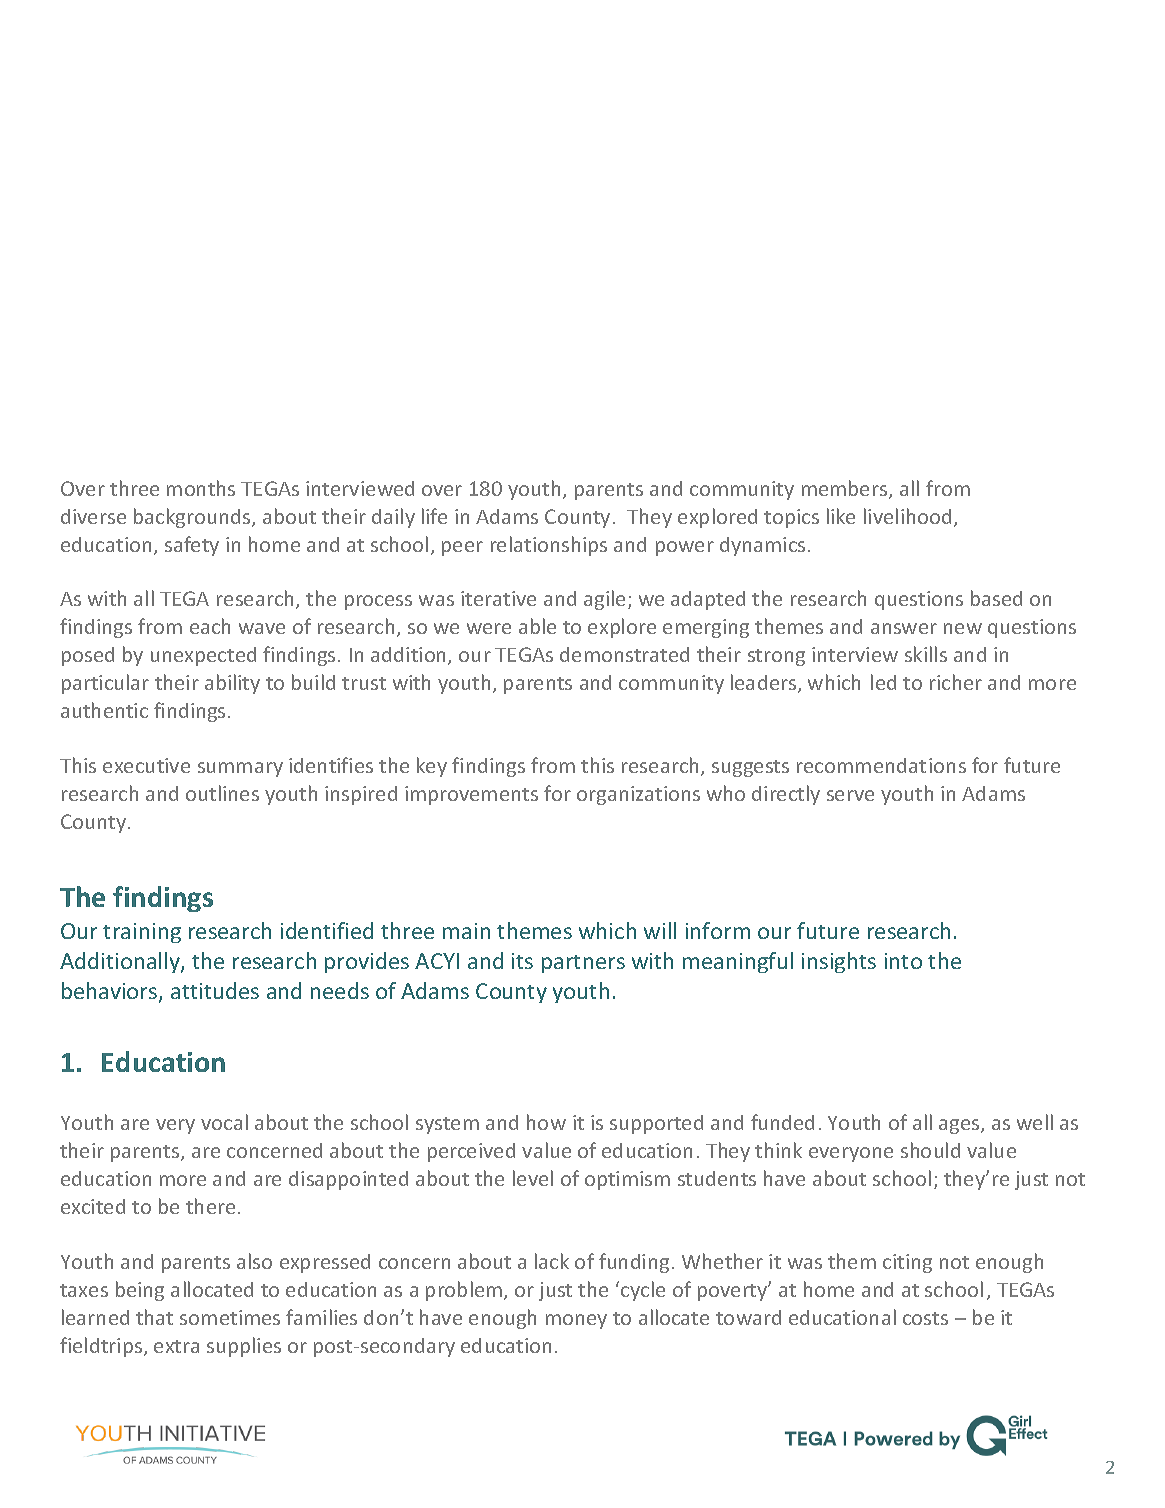 The image size is (1165, 1508). What do you see at coordinates (624, 654) in the screenshot?
I see `demonstrated` at bounding box center [624, 654].
